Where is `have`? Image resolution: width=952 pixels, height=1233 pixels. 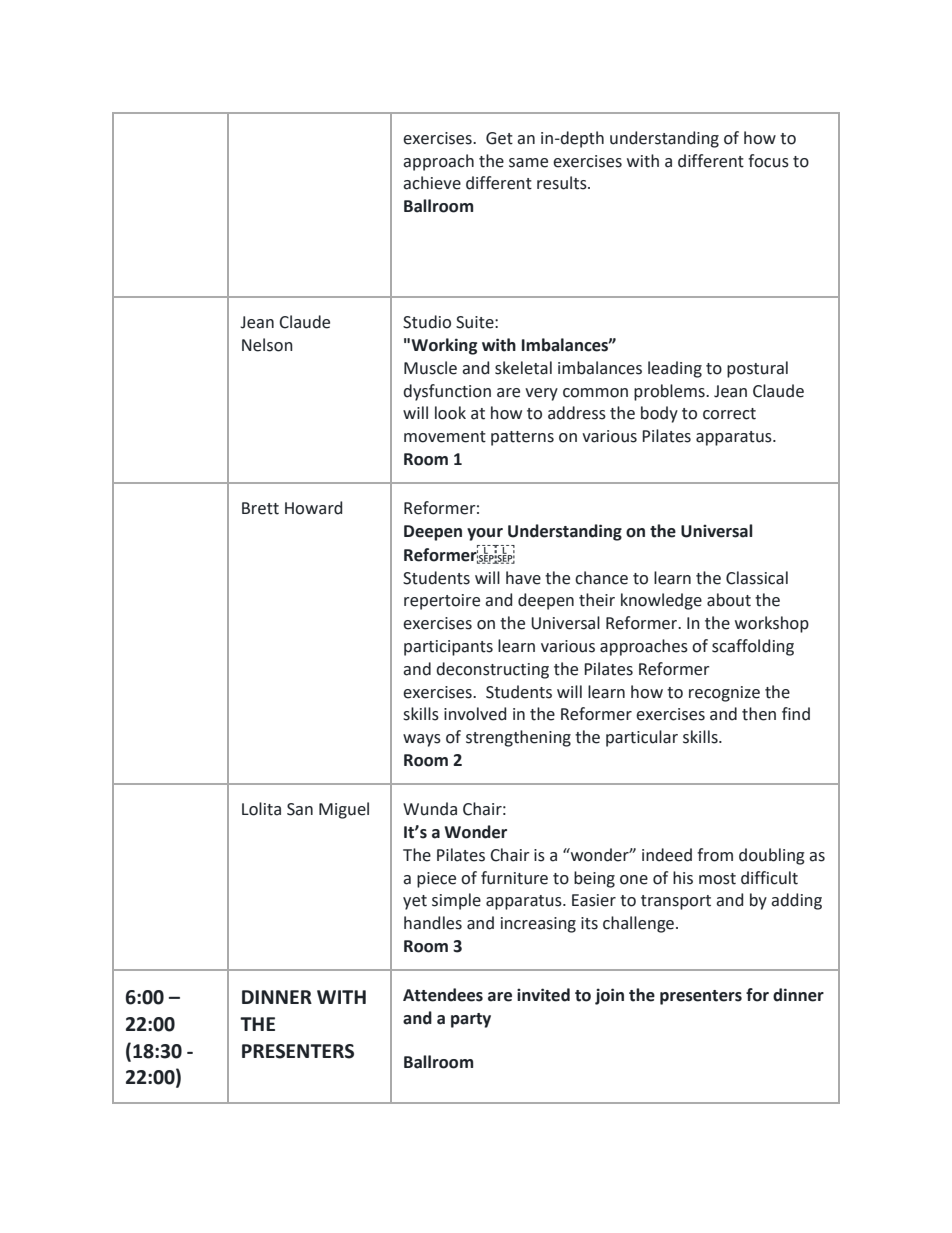
have is located at coordinates (523, 578).
